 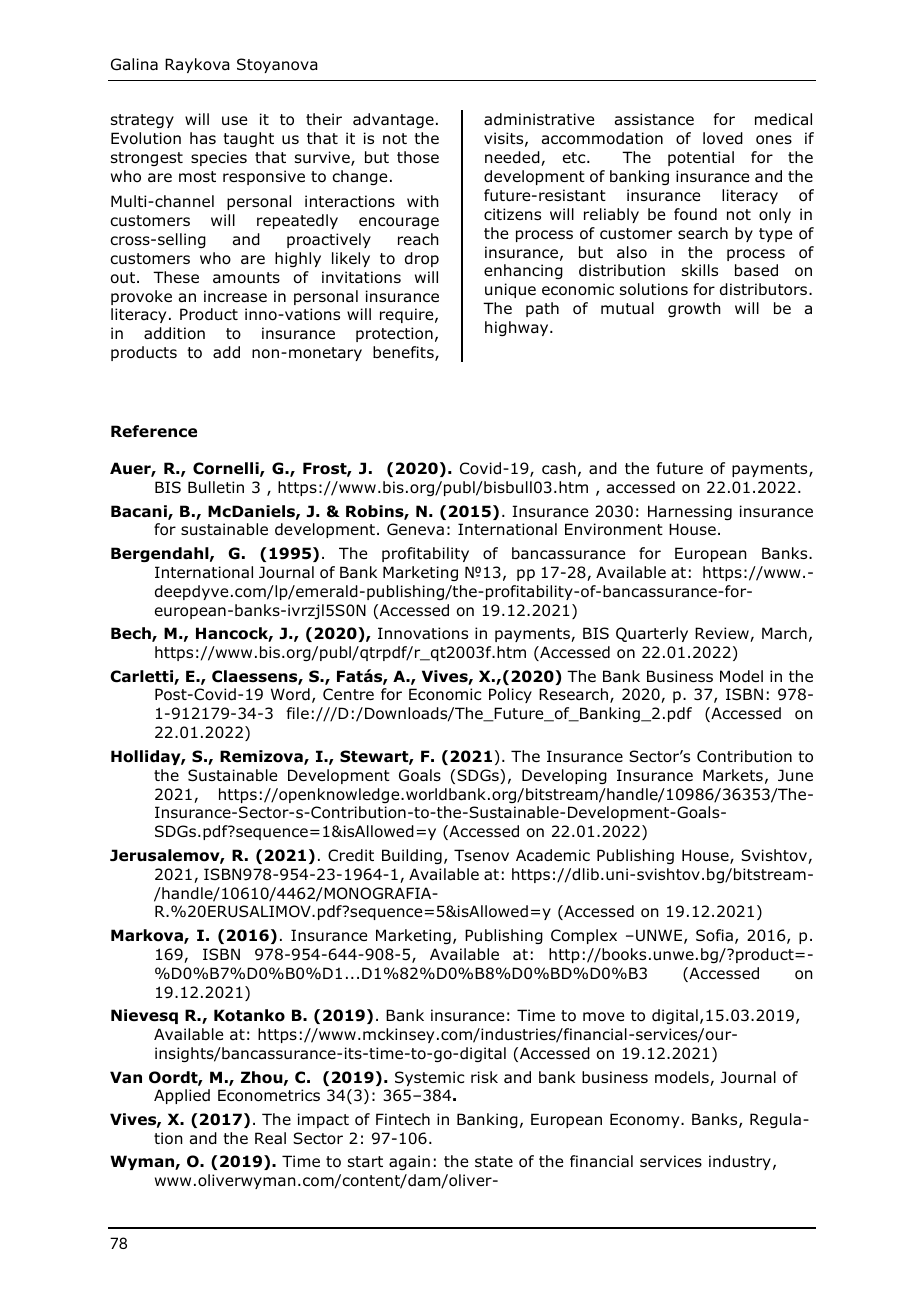 What do you see at coordinates (132, 634) in the page?
I see `Bech` at bounding box center [132, 634].
